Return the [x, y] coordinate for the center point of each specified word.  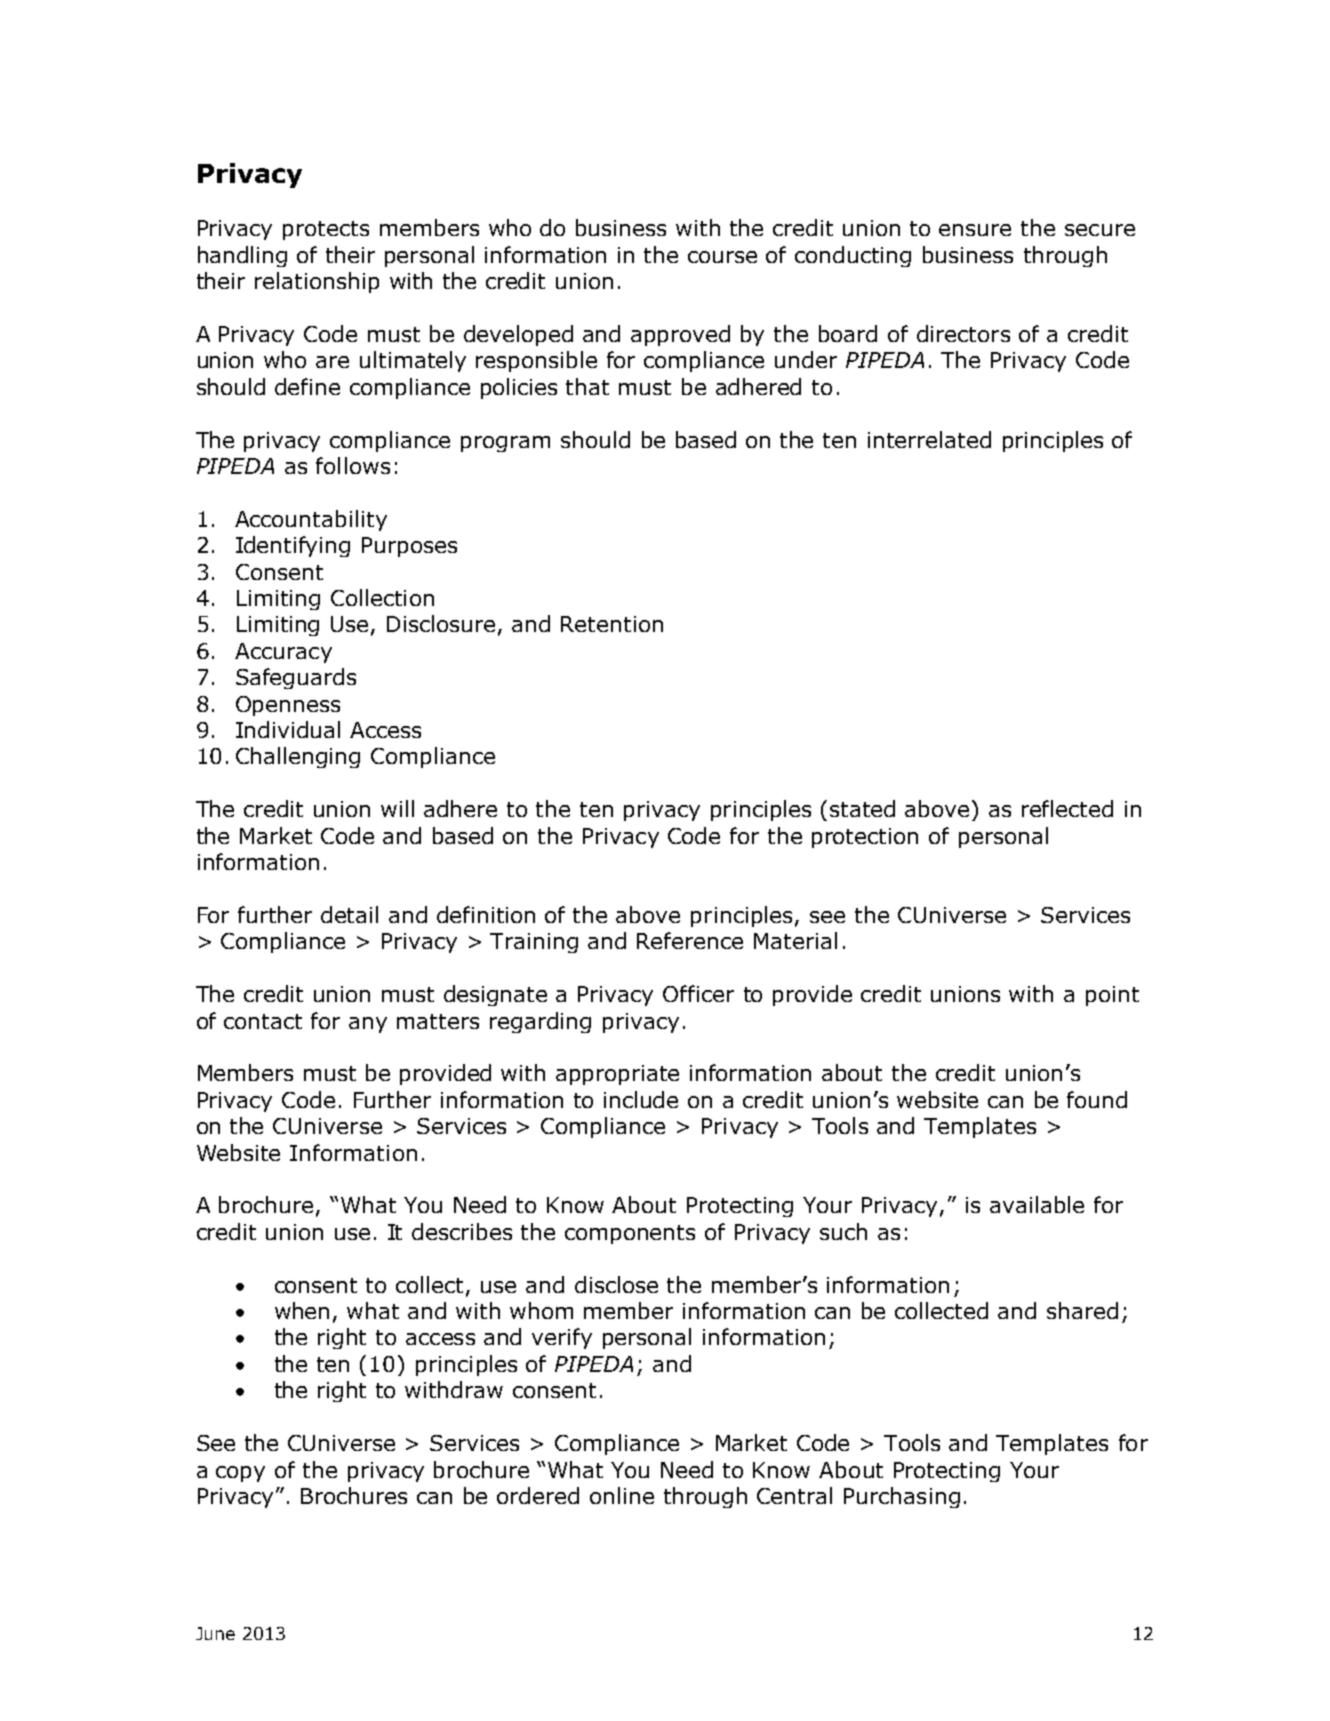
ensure [975, 230]
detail [349, 914]
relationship [317, 282]
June [215, 1633]
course [722, 257]
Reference [690, 940]
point [1112, 996]
